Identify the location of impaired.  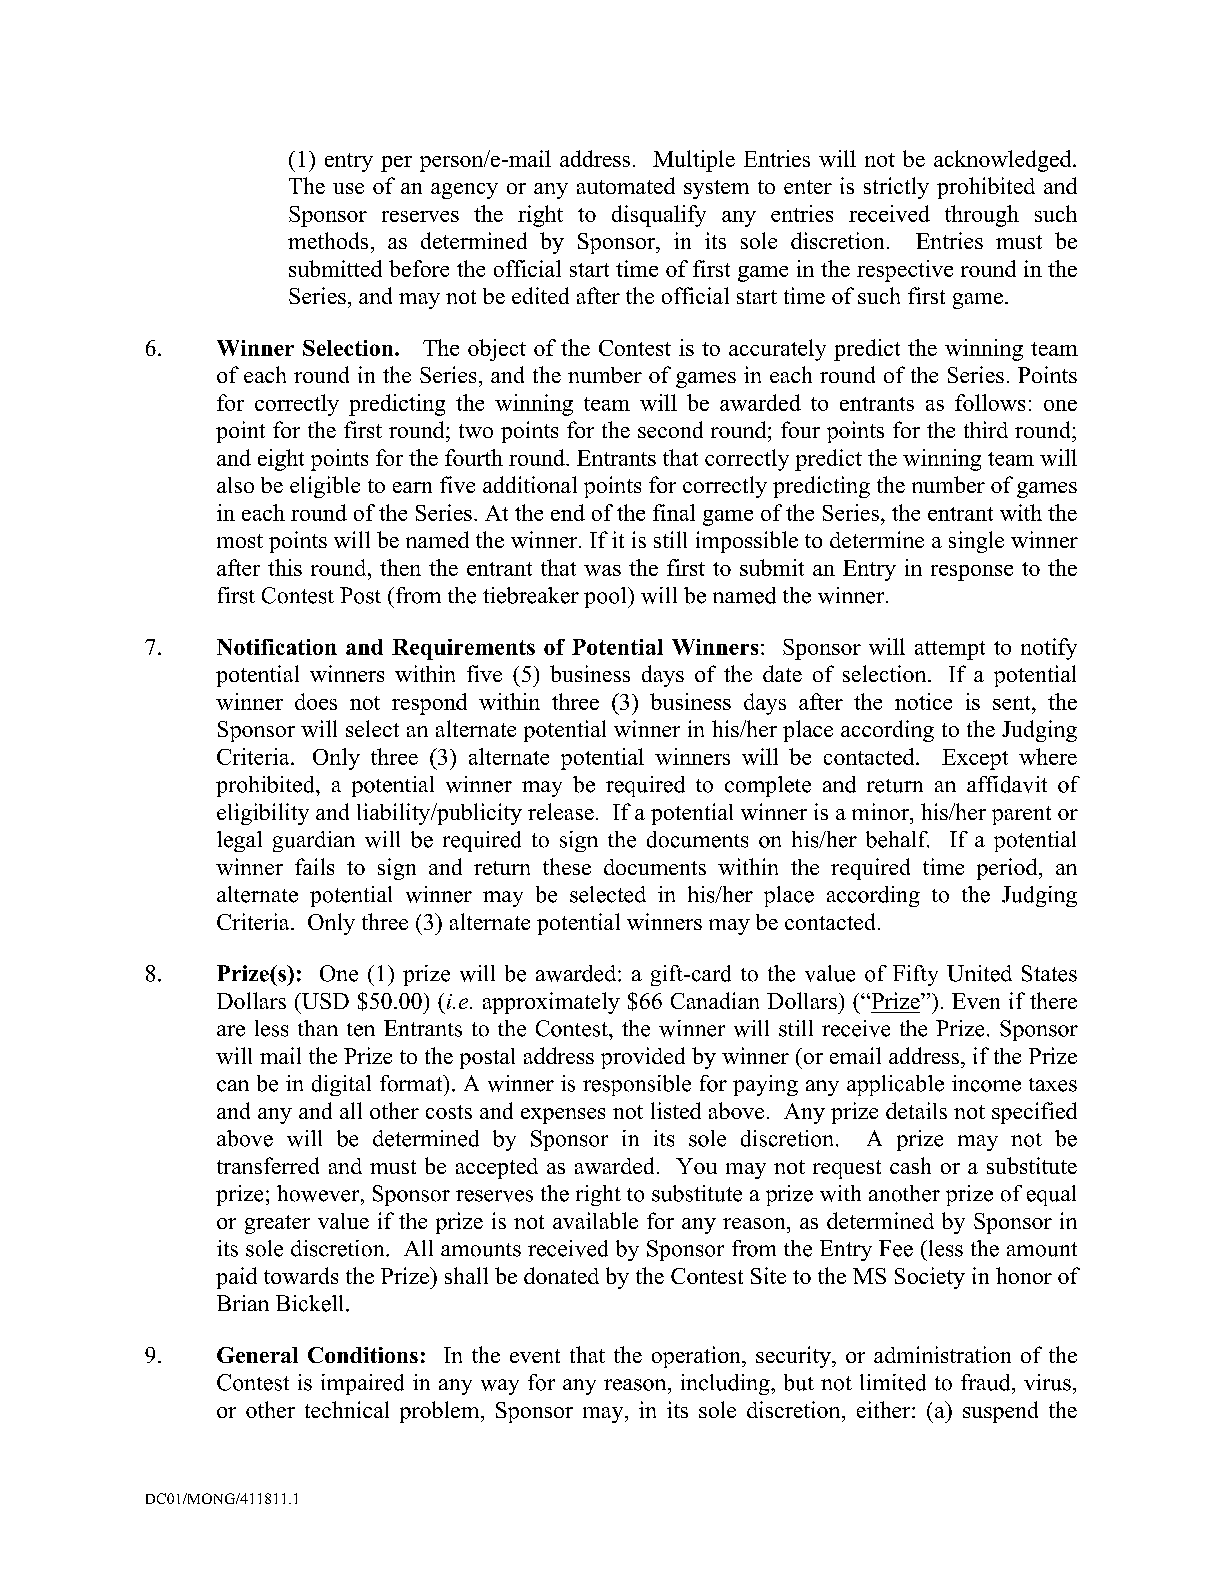
(362, 1384).
